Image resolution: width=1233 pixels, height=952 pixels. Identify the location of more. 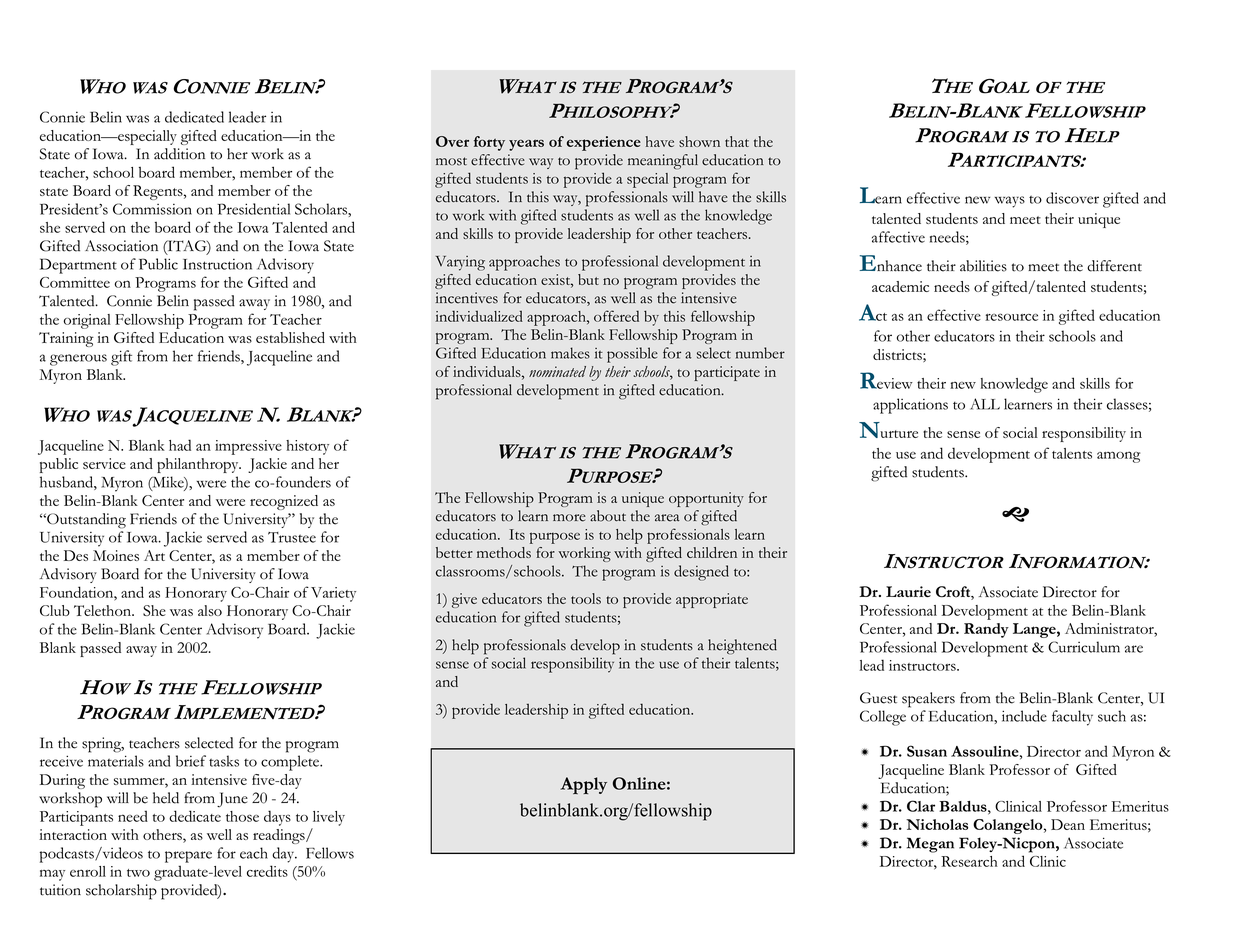
(569, 518).
